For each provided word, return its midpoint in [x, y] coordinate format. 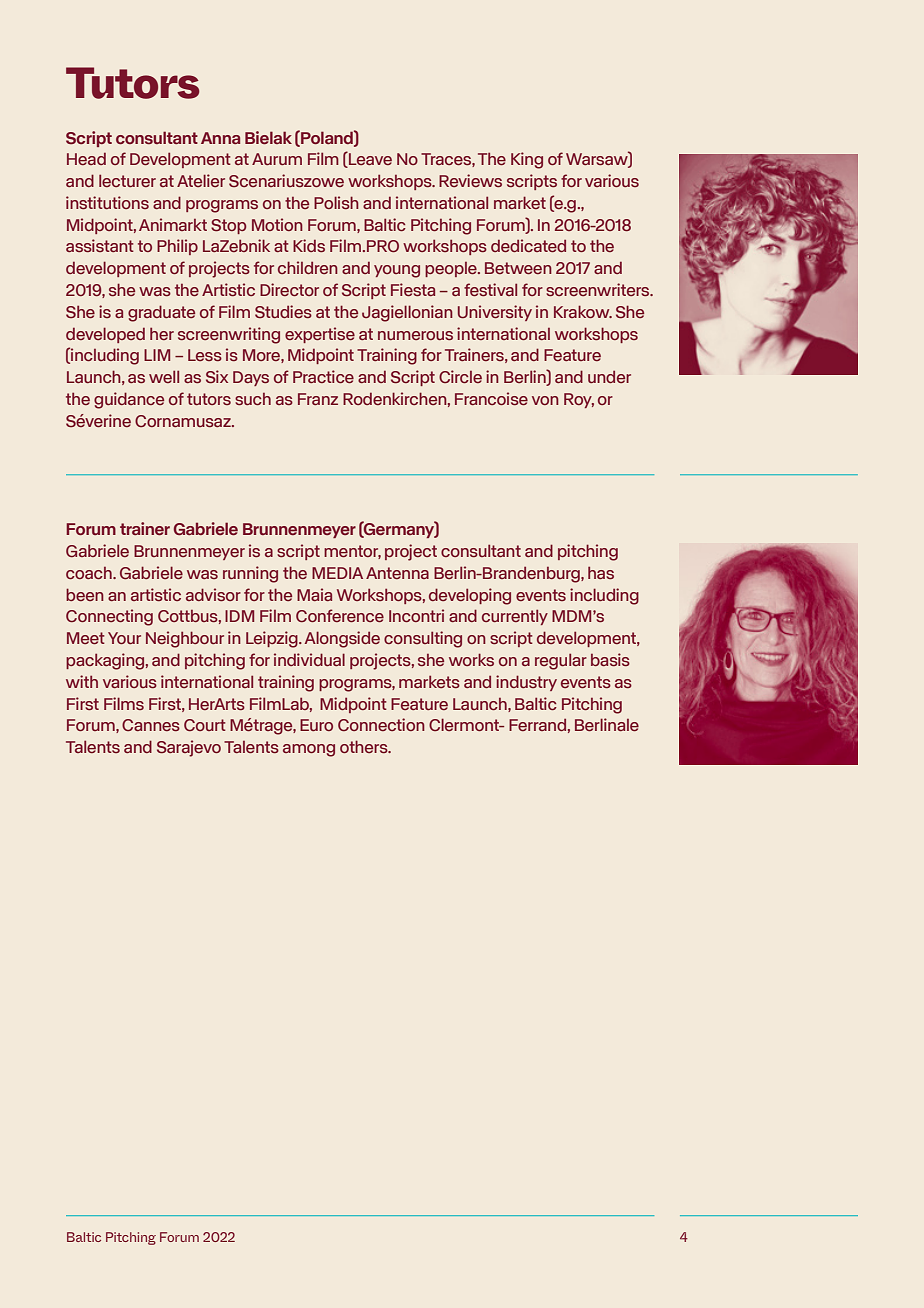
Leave [369, 160]
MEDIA [337, 573]
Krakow [583, 311]
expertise [320, 335]
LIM [157, 355]
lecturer [127, 180]
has [601, 572]
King [527, 160]
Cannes [151, 725]
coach [90, 573]
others [365, 746]
